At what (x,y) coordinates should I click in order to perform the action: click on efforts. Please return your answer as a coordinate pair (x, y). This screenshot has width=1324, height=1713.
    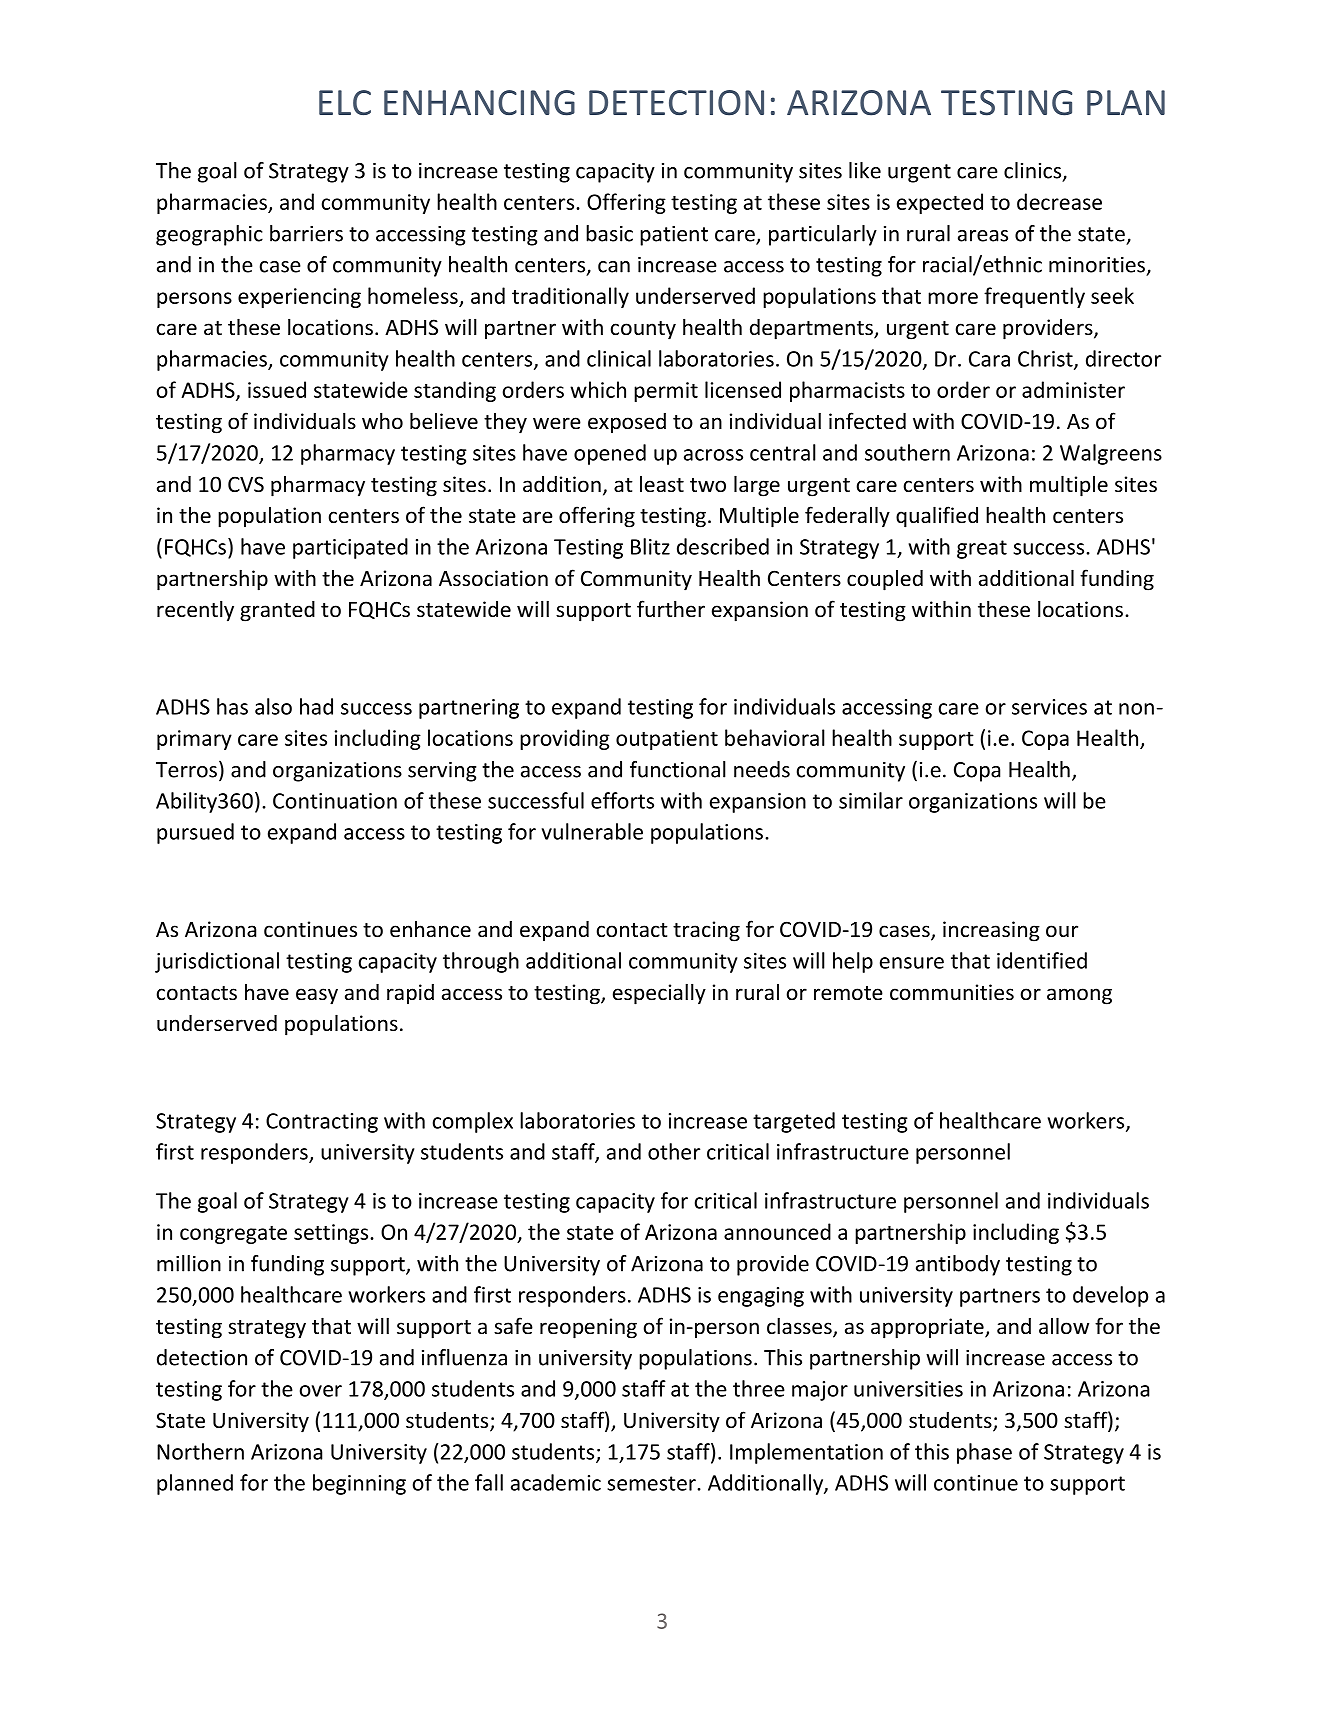
    Looking at the image, I should click on (622, 800).
